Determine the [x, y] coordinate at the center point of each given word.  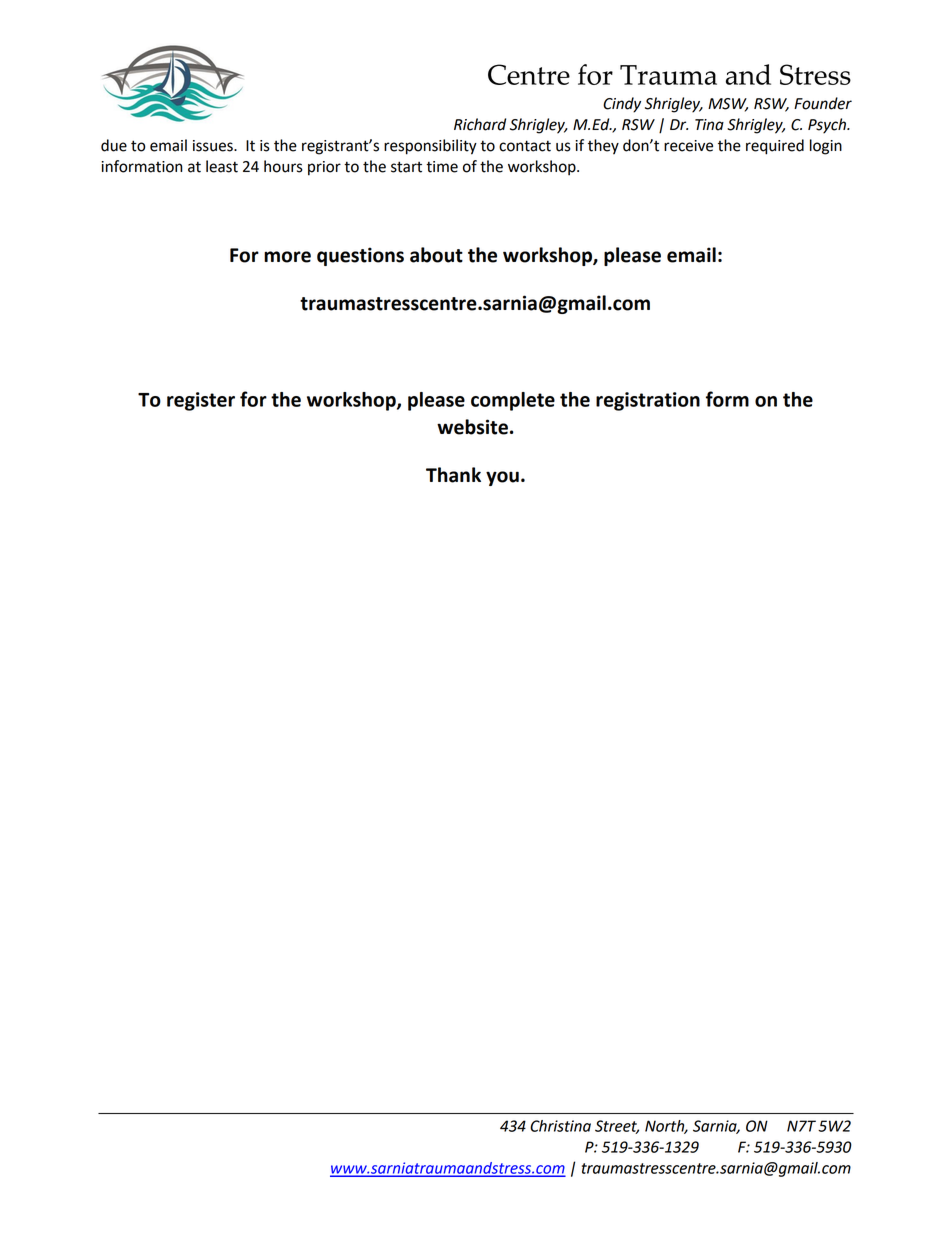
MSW [728, 105]
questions [360, 256]
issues [214, 146]
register [201, 401]
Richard [480, 124]
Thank [453, 475]
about [436, 255]
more [287, 257]
